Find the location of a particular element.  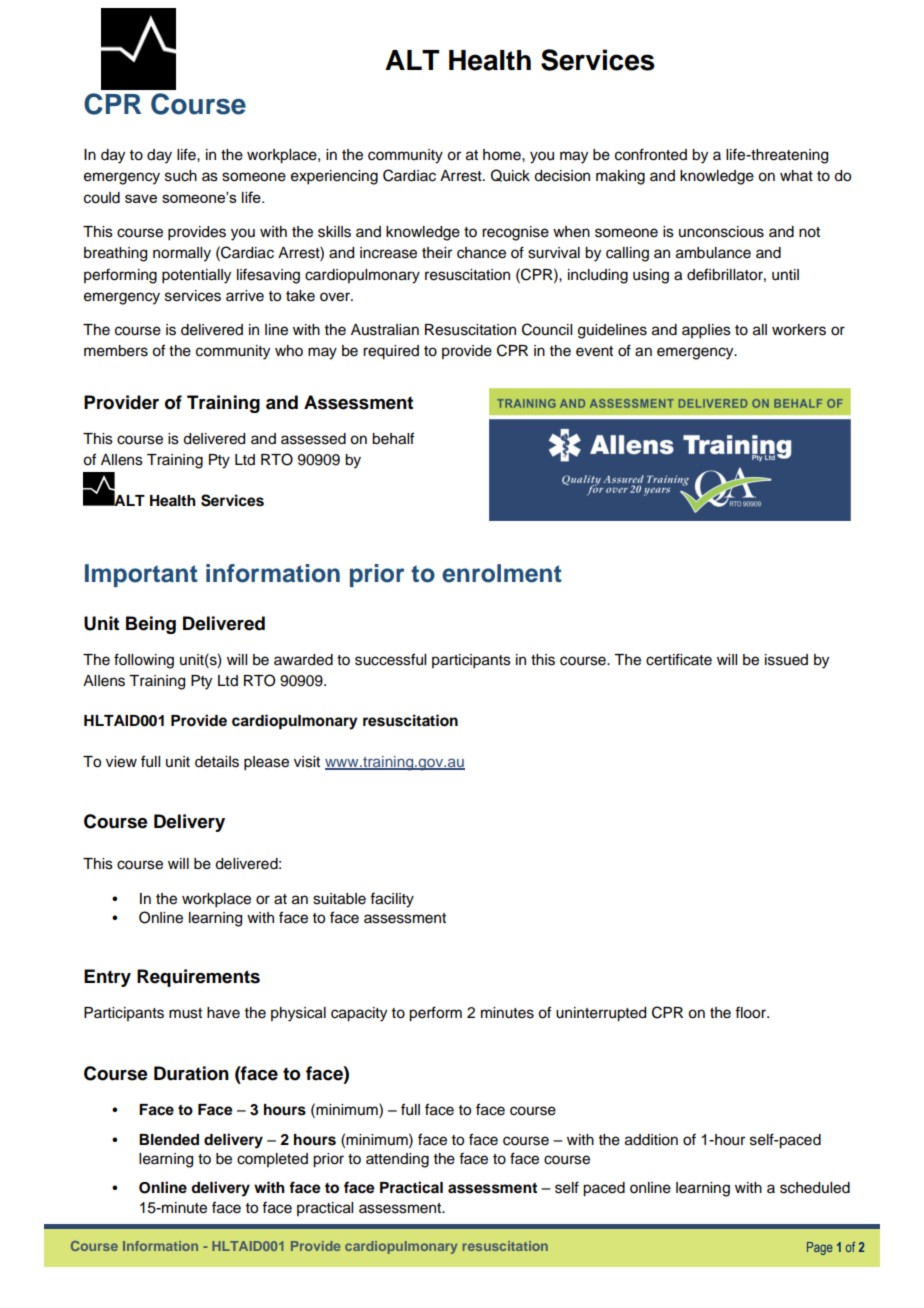

following is located at coordinates (144, 661).
